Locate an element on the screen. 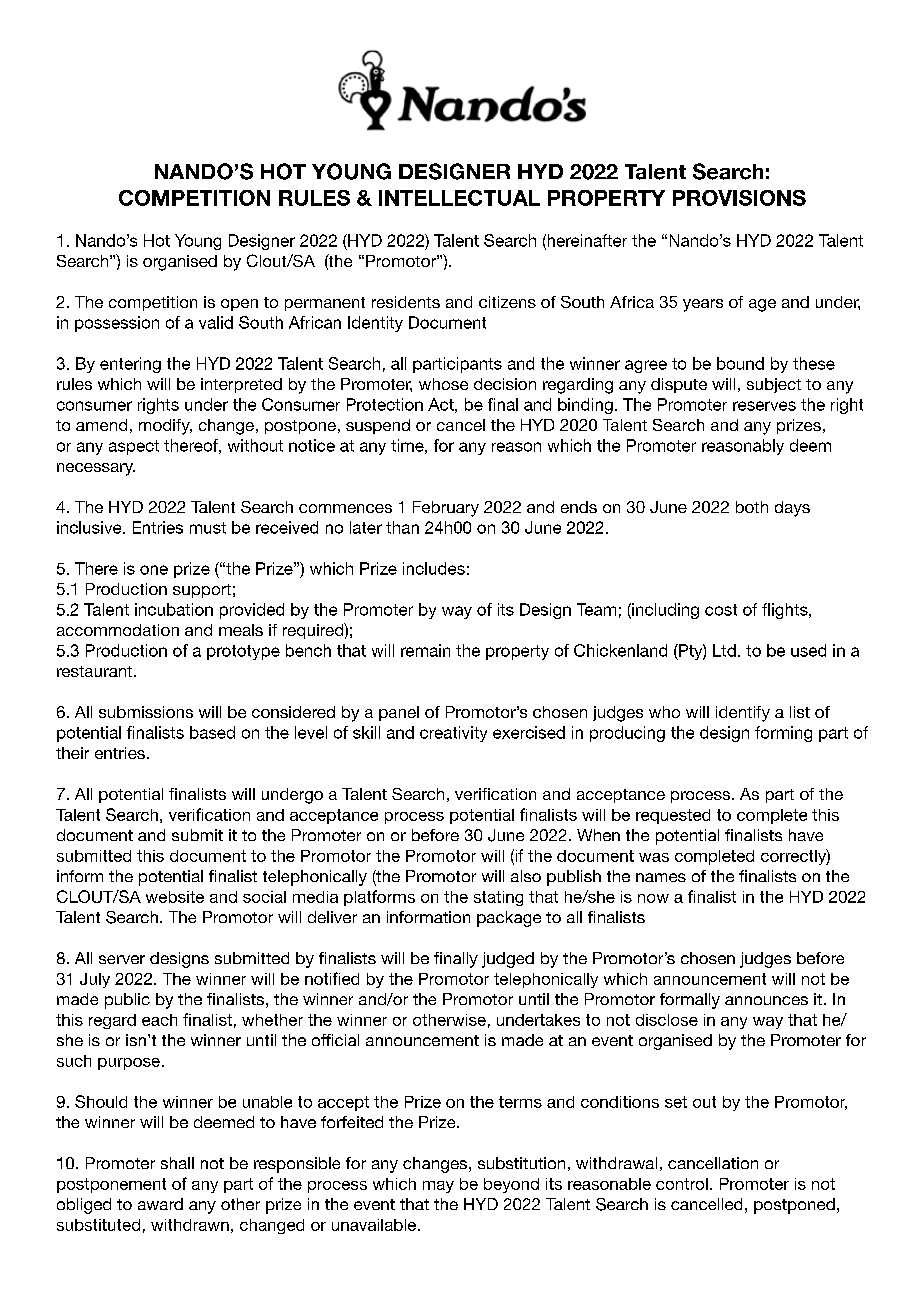 The width and height of the screenshot is (924, 1308). creativity is located at coordinates (453, 734).
